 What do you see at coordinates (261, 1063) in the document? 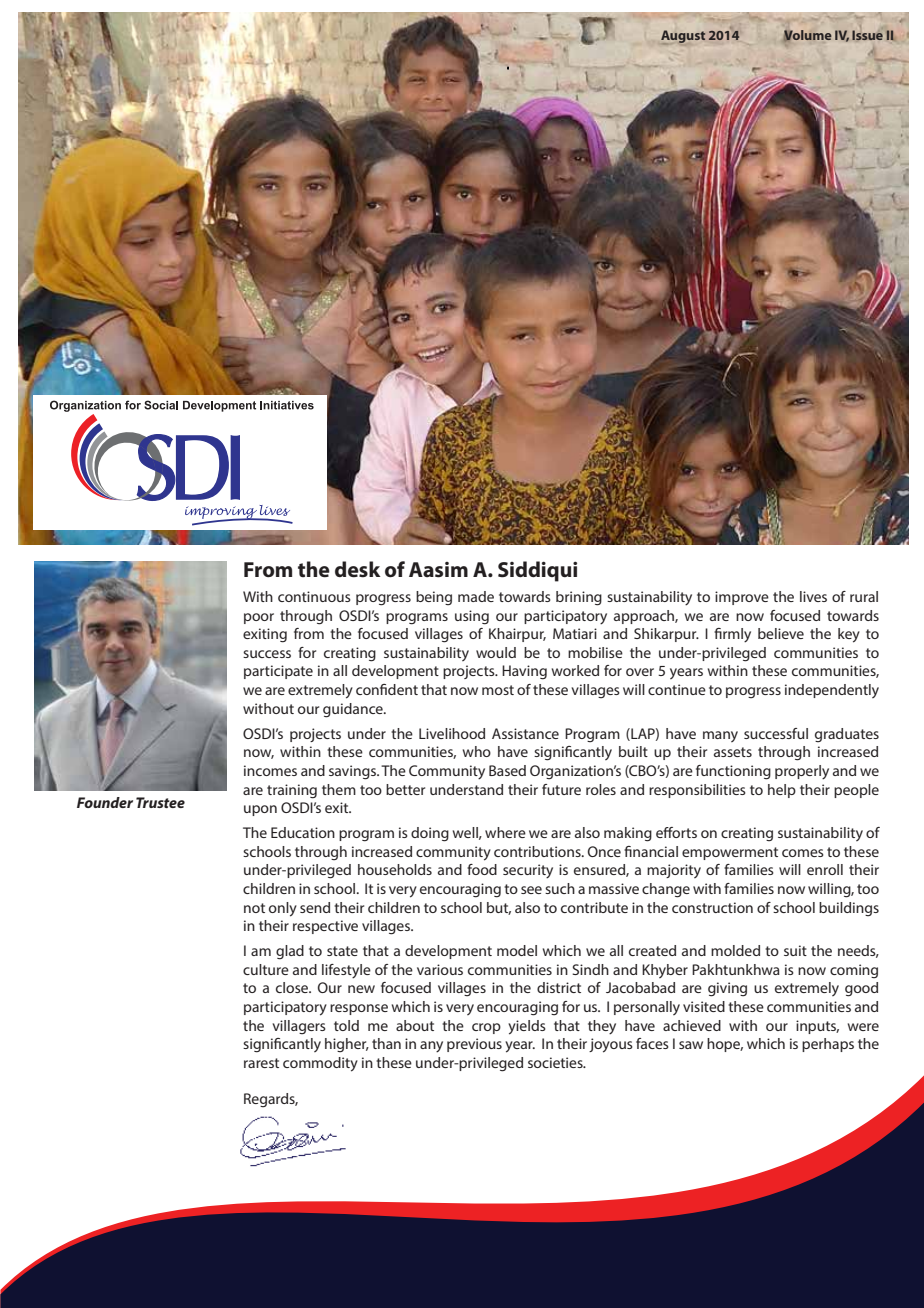
I see `rarest` at bounding box center [261, 1063].
